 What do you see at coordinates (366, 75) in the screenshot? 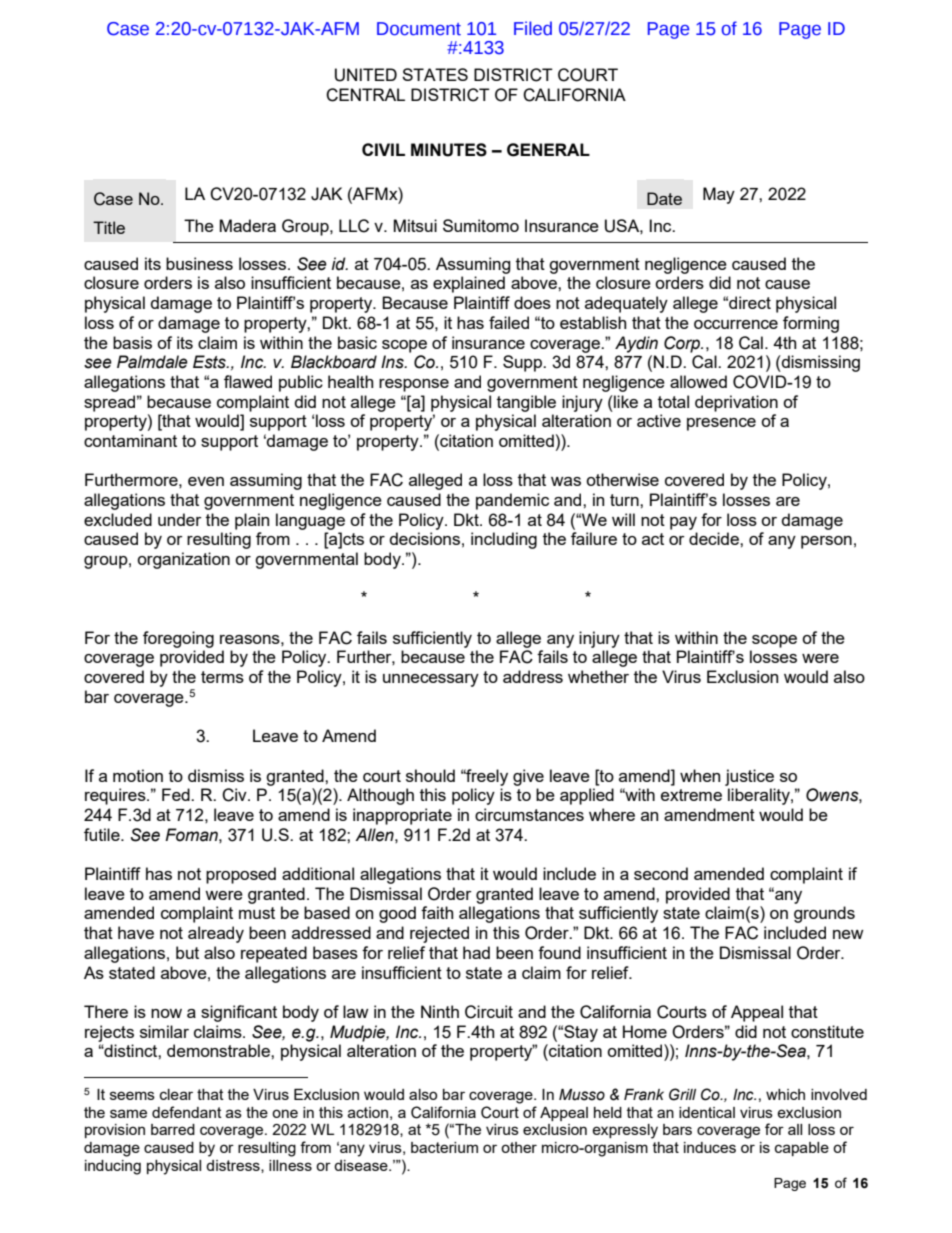
I see `UNITED` at bounding box center [366, 75].
